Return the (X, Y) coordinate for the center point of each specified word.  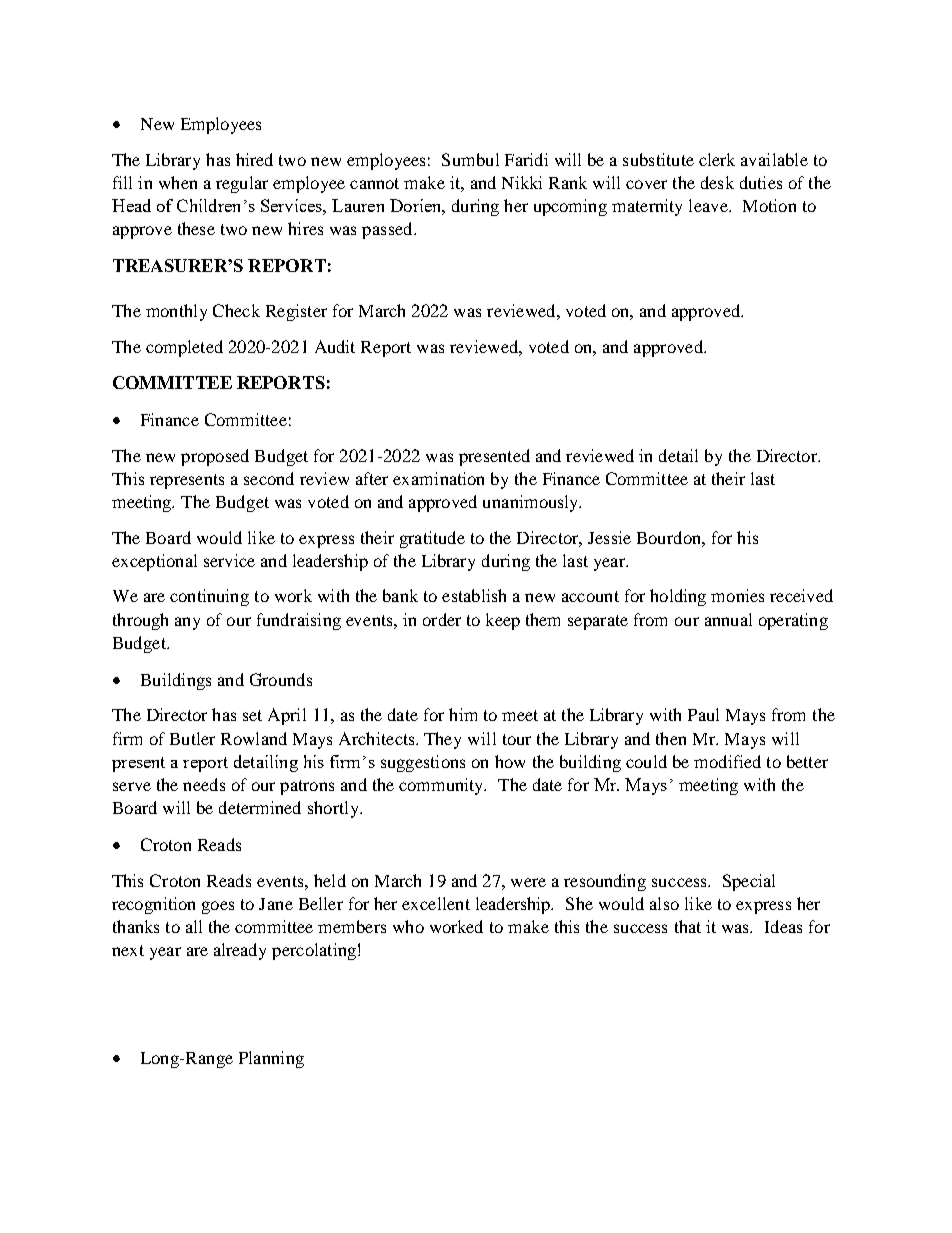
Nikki (522, 182)
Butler (192, 738)
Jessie (609, 537)
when (178, 182)
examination (438, 478)
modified (727, 761)
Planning (271, 1059)
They (442, 740)
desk (717, 182)
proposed (215, 457)
